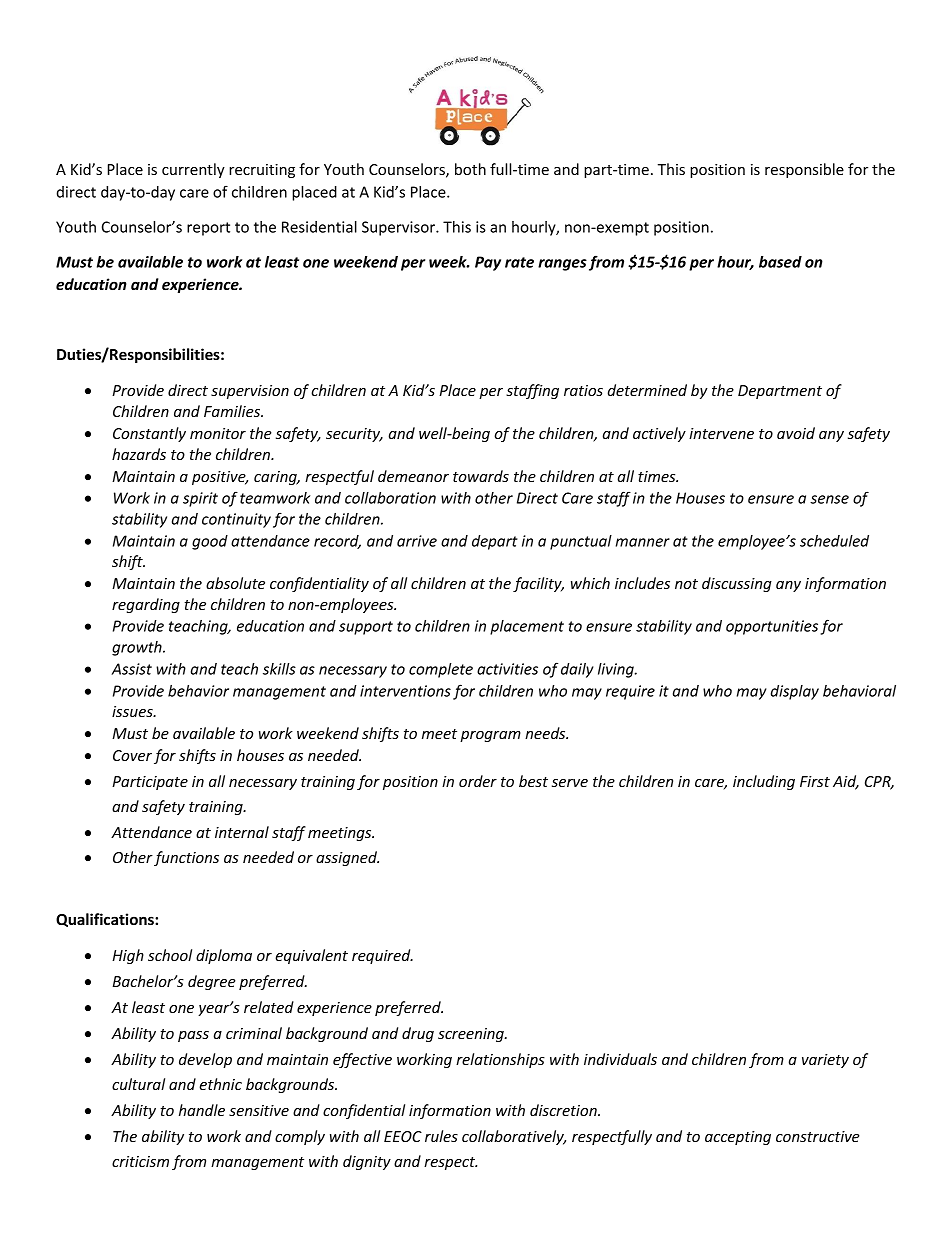 This document has width=952, height=1233. What do you see at coordinates (193, 170) in the document?
I see `currently` at bounding box center [193, 170].
